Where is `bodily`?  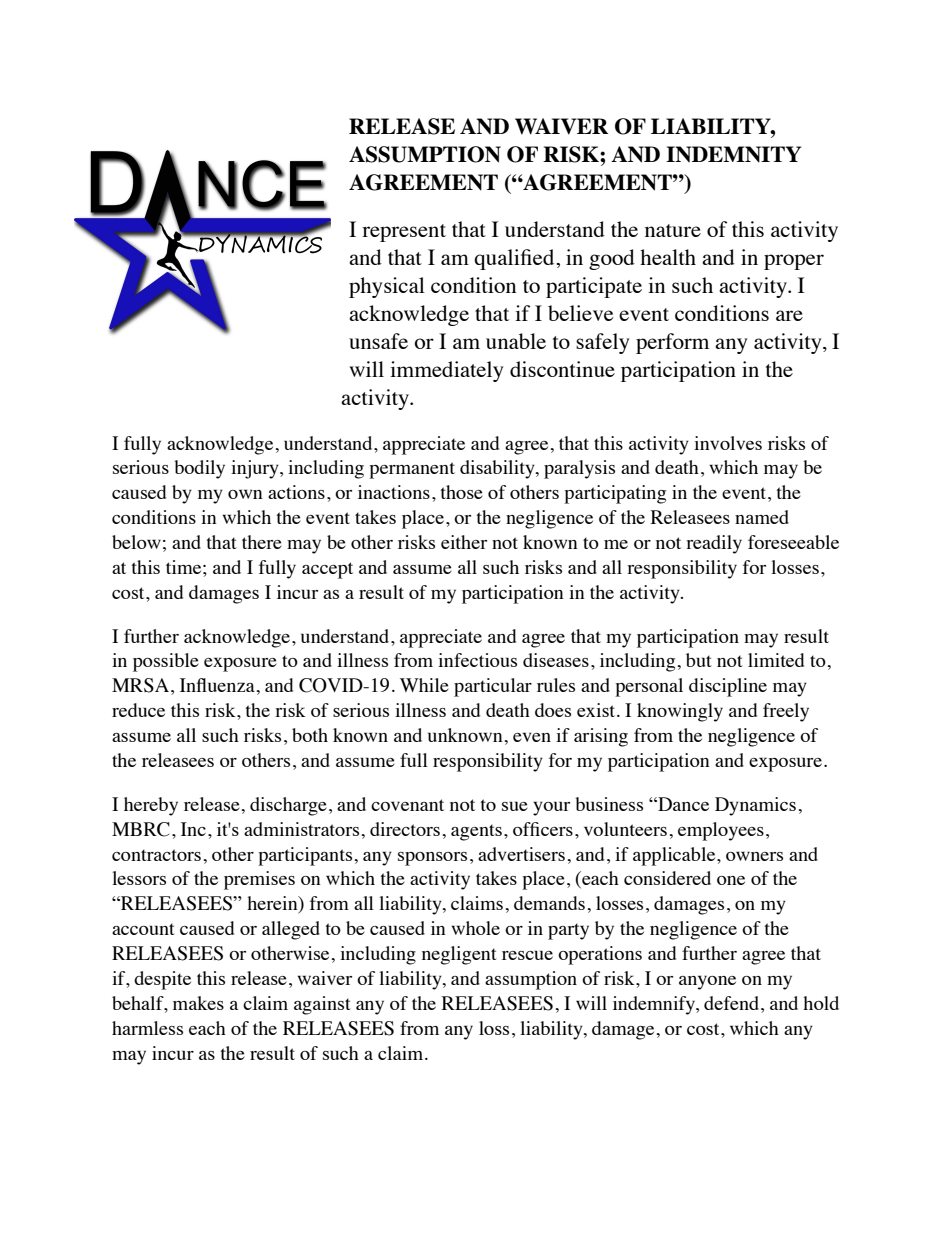 bodily is located at coordinates (199, 469).
